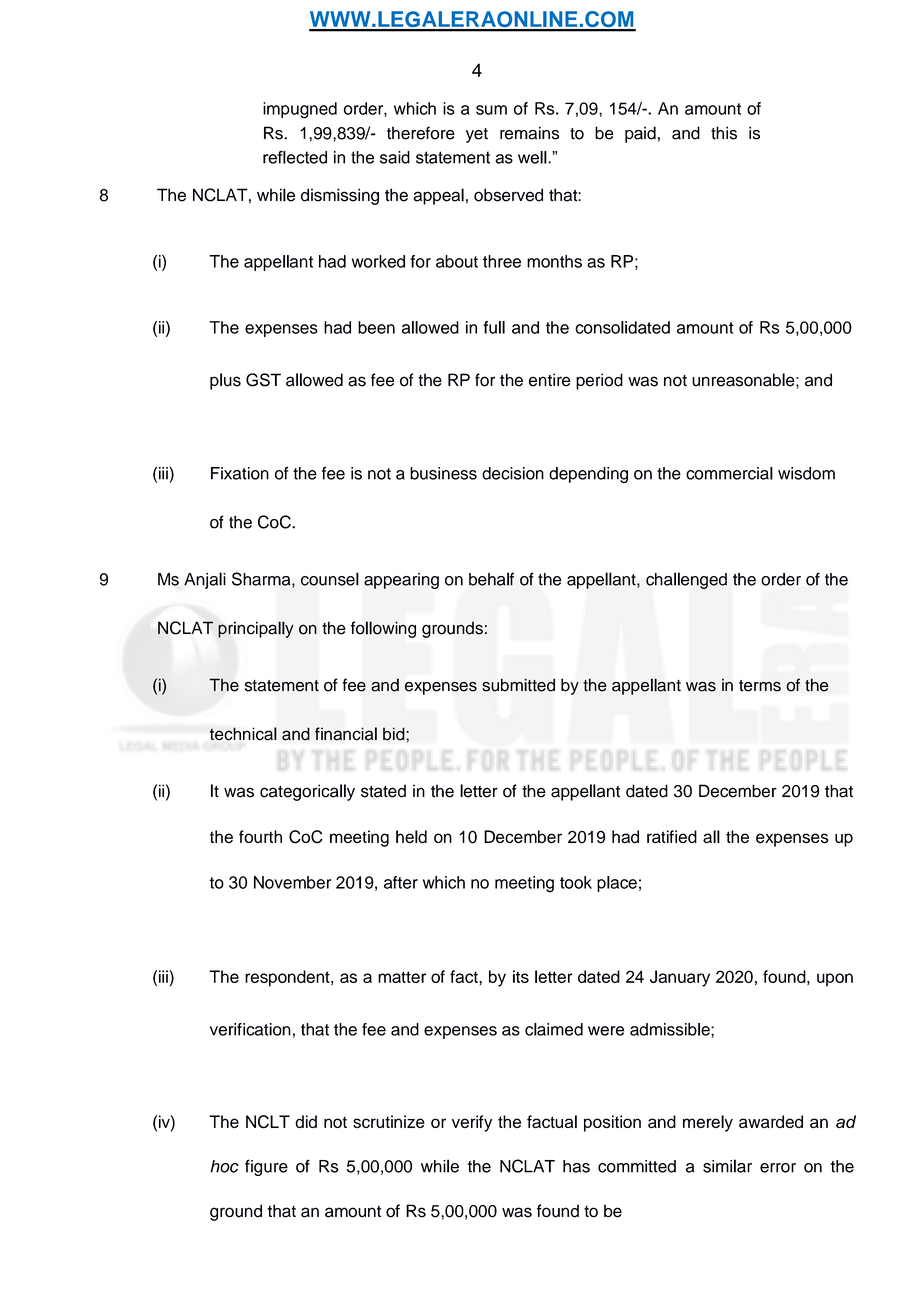 The image size is (924, 1308). What do you see at coordinates (724, 133) in the screenshot?
I see `this` at bounding box center [724, 133].
